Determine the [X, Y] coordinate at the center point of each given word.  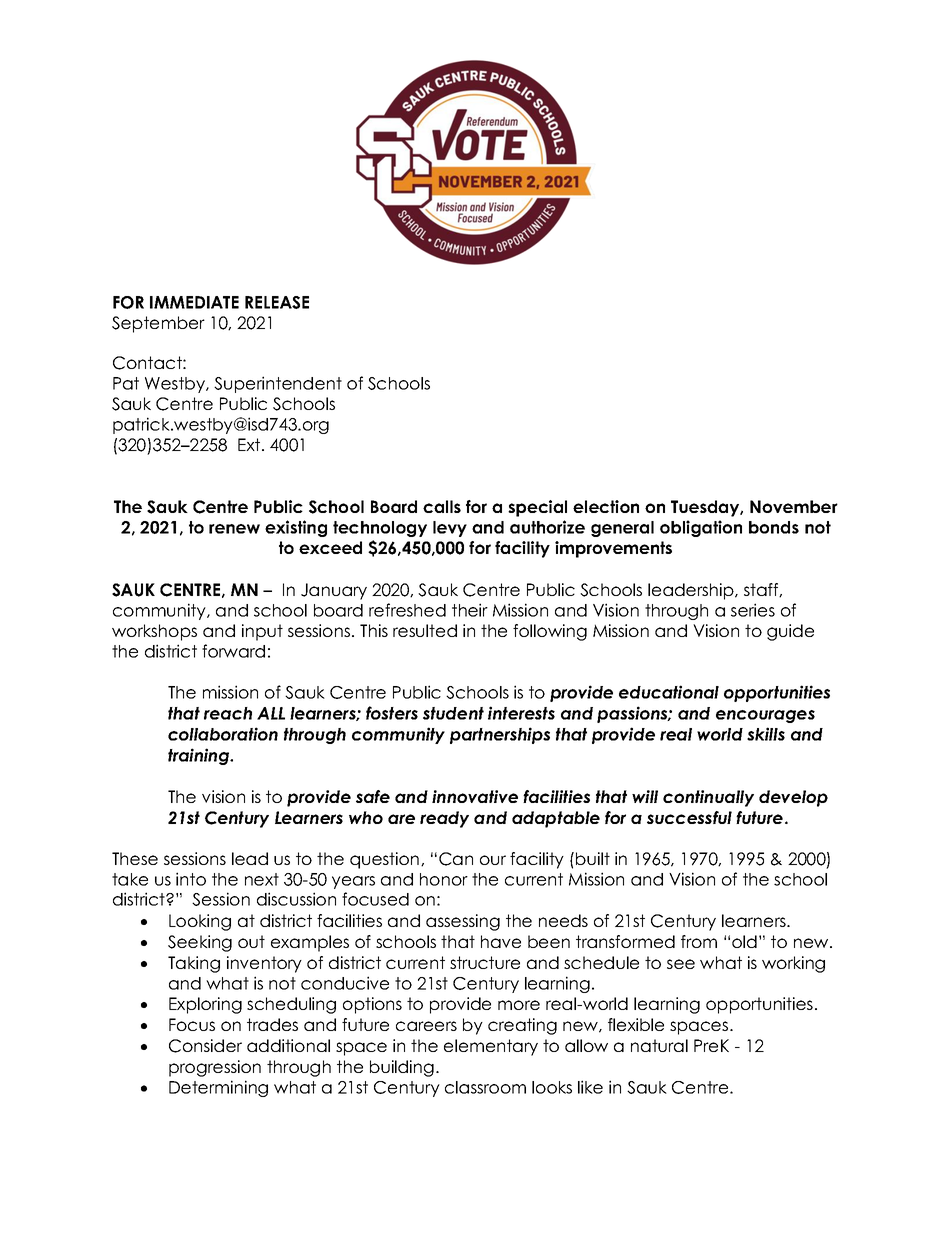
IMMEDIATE [194, 302]
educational [669, 692]
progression [215, 1068]
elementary [491, 1047]
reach [228, 713]
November [794, 506]
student [453, 713]
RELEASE [277, 302]
